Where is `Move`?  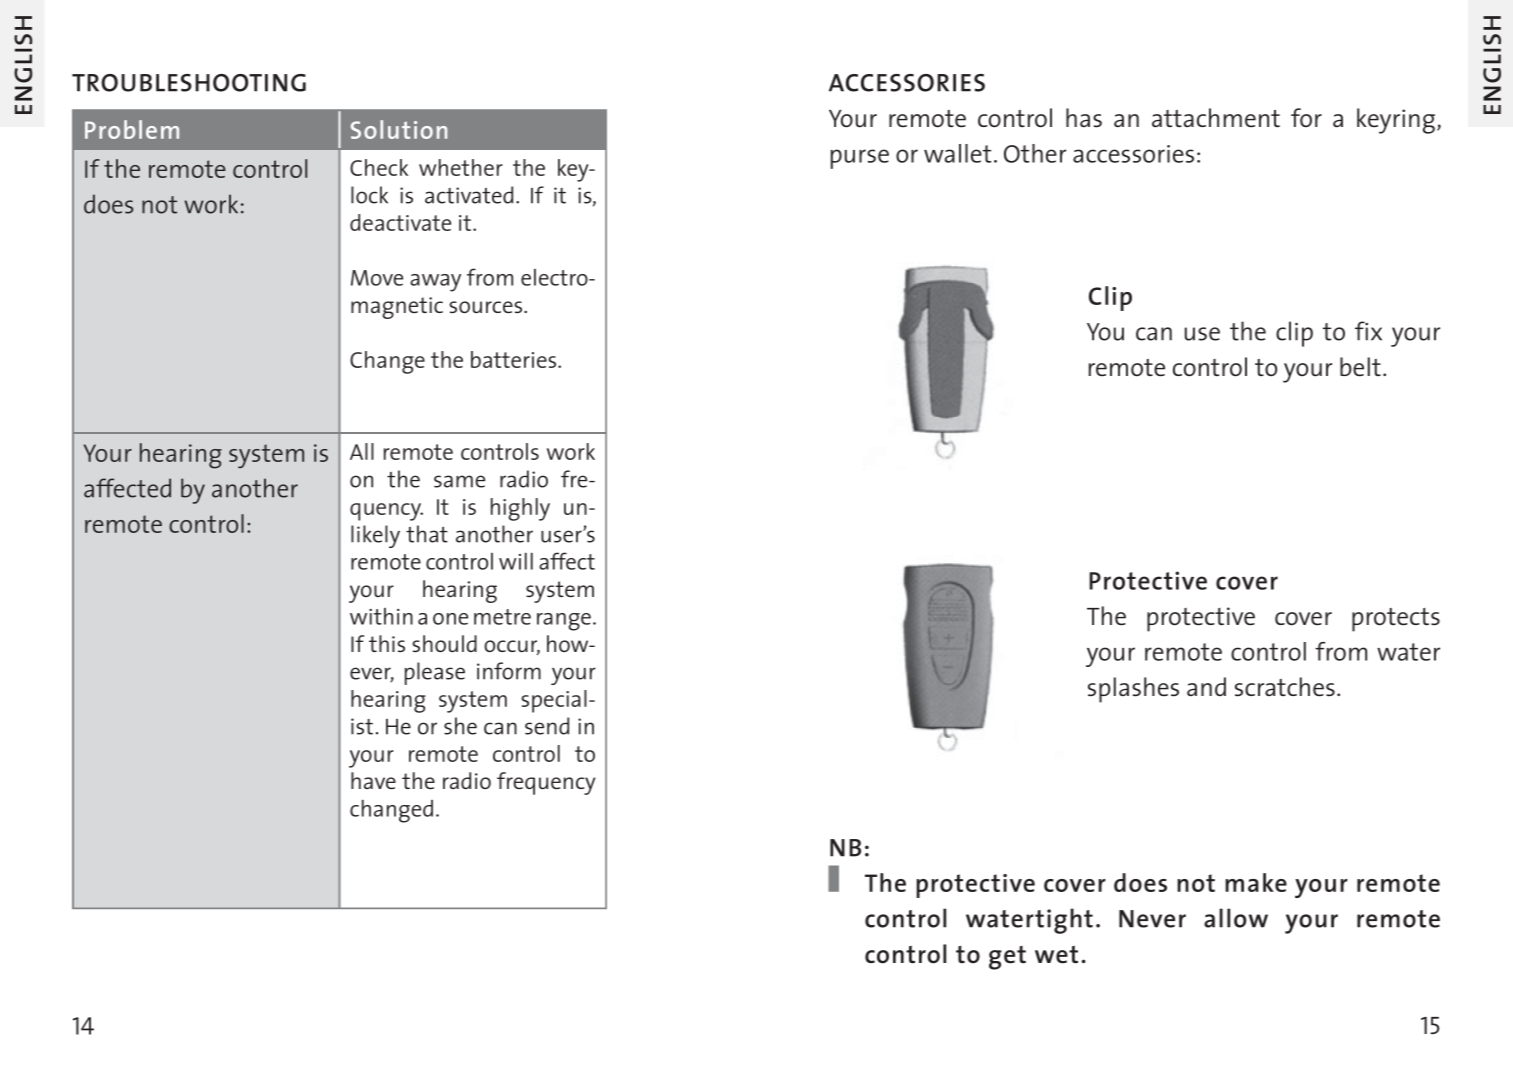 Move is located at coordinates (377, 278).
